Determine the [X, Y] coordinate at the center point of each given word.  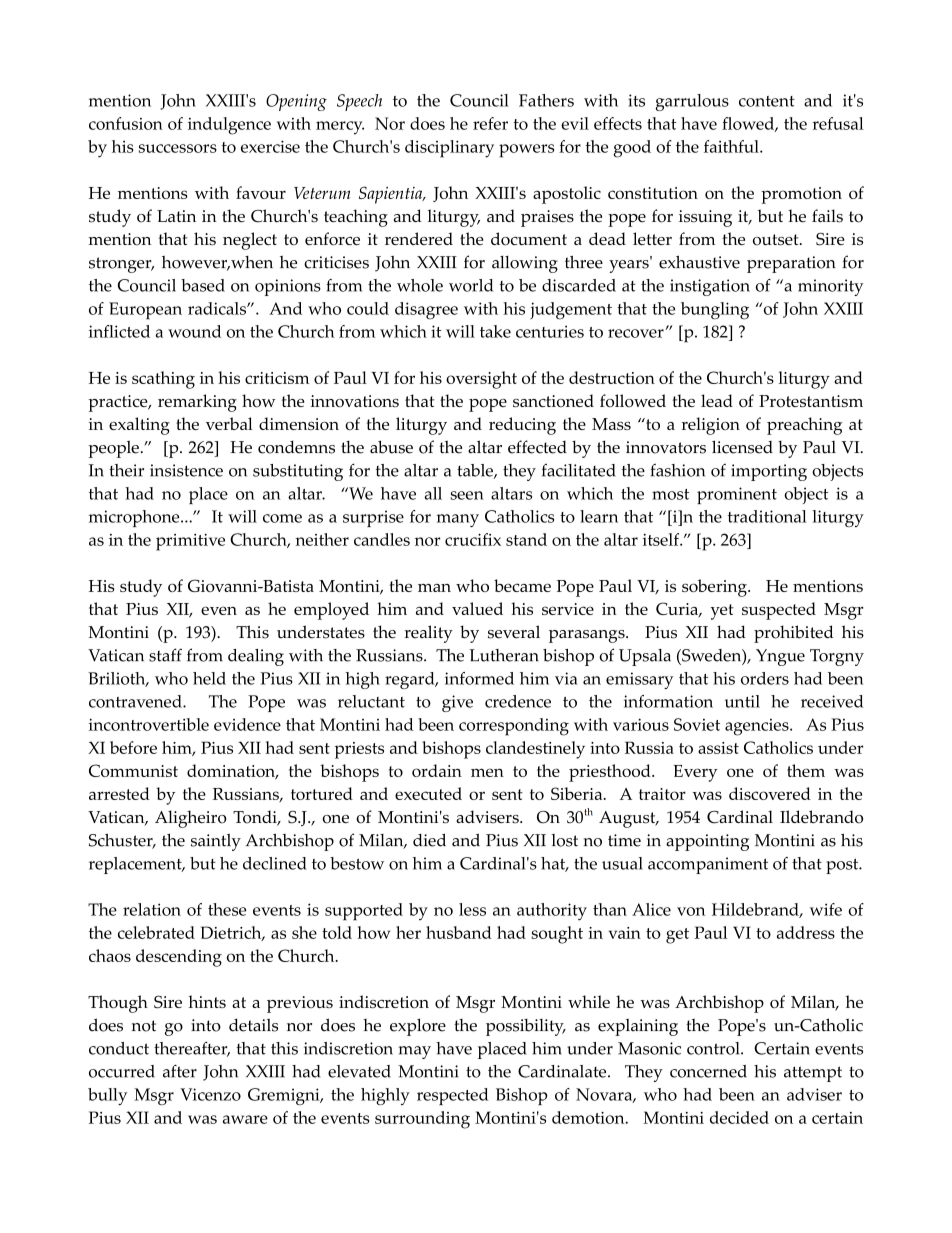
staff [165, 655]
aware [245, 1119]
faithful [732, 146]
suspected [779, 611]
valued [477, 608]
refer [490, 123]
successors [178, 148]
